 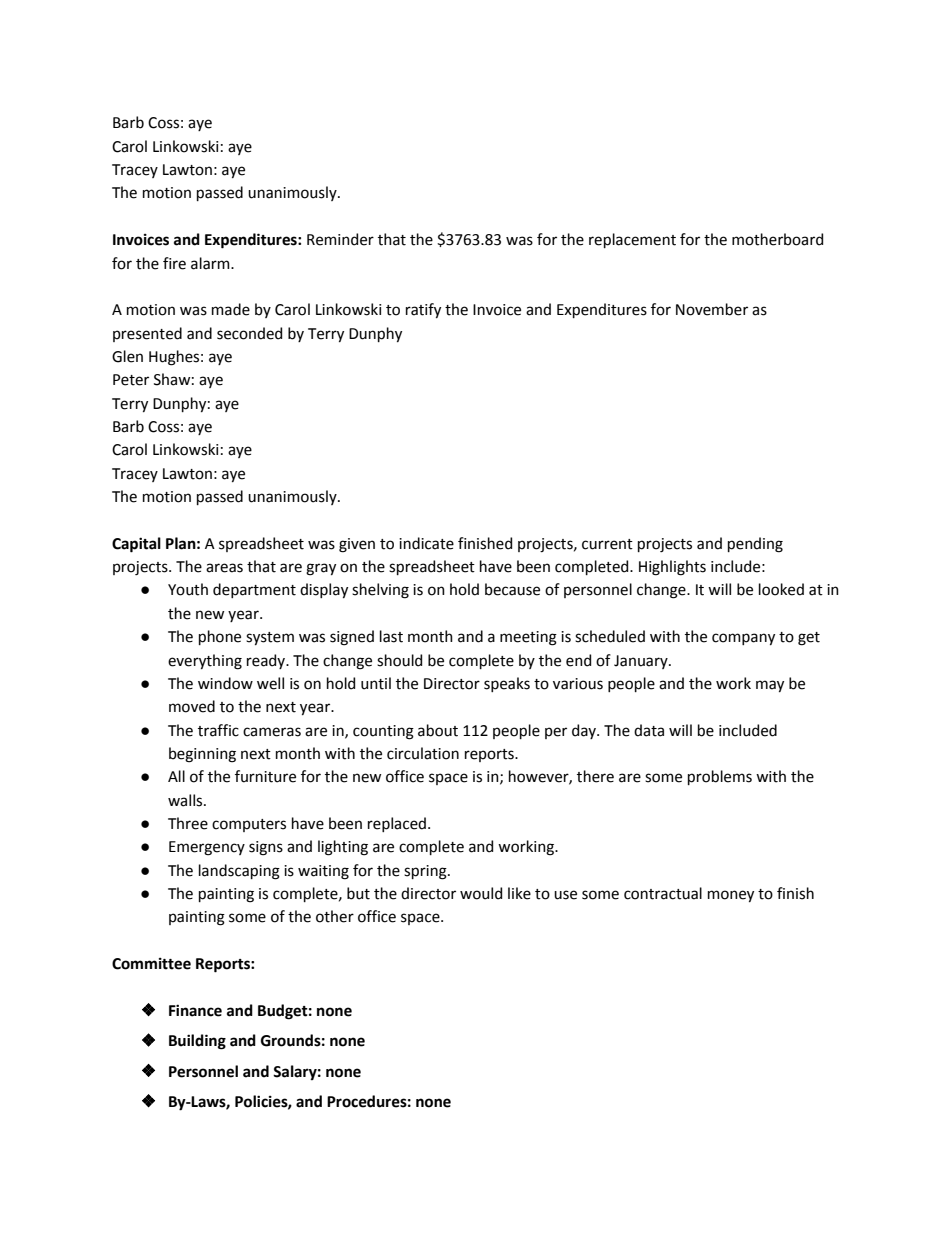 What do you see at coordinates (481, 893) in the screenshot?
I see `would` at bounding box center [481, 893].
